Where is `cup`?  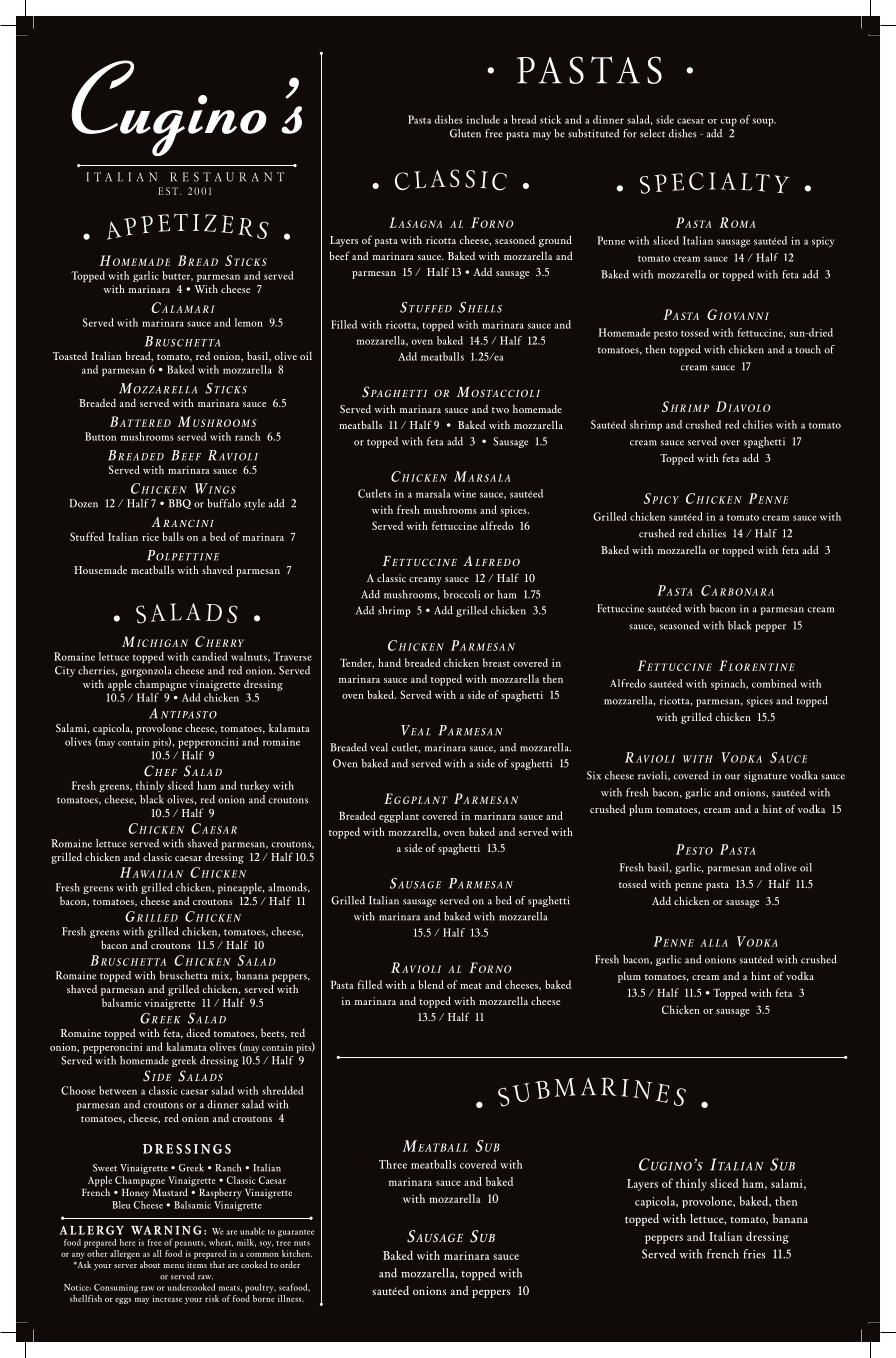 cup is located at coordinates (728, 122).
